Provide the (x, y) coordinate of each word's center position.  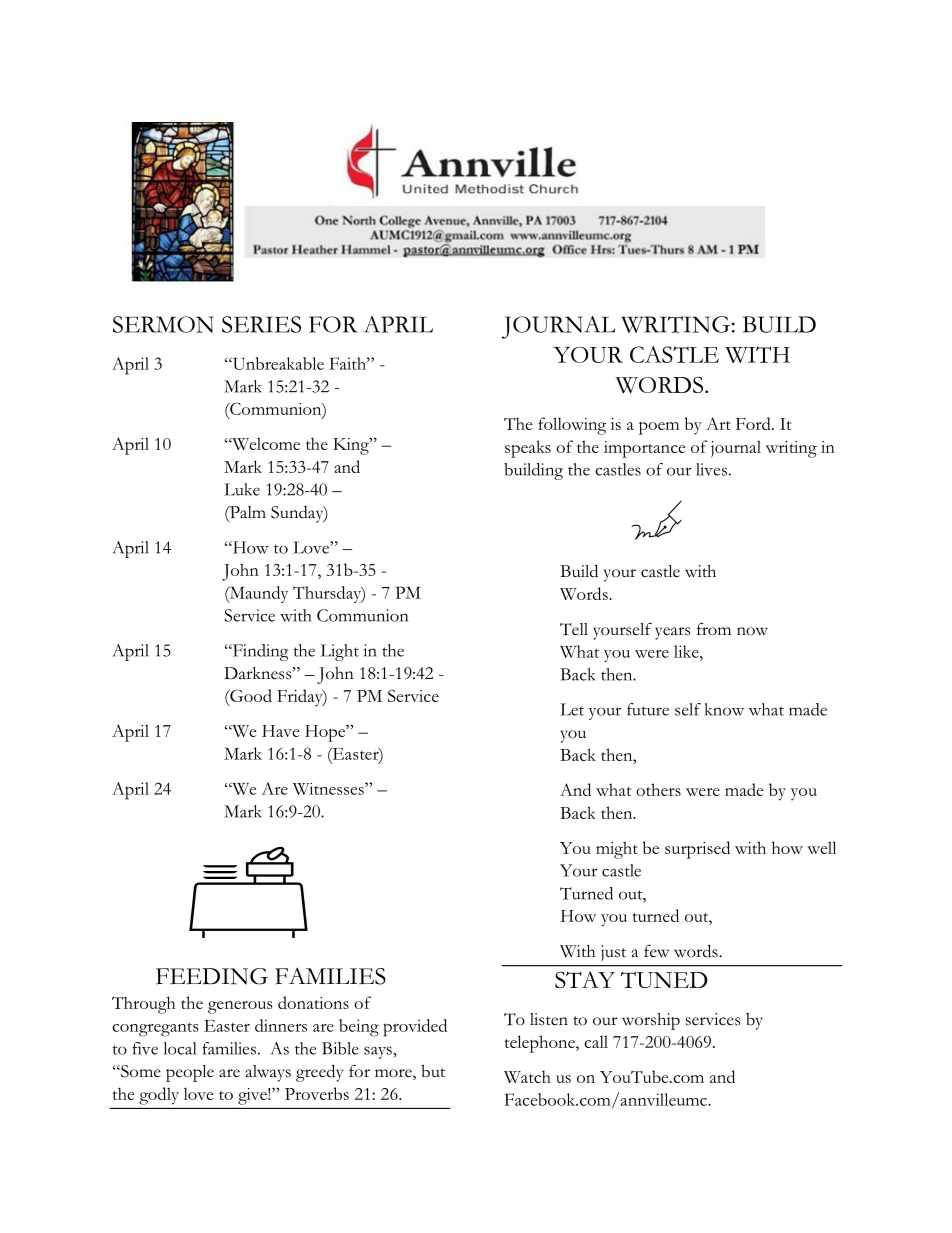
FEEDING (212, 976)
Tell (574, 629)
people (190, 1073)
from (714, 629)
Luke (242, 489)
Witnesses (329, 789)
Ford (754, 423)
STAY (585, 979)
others (658, 789)
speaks (528, 449)
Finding (259, 652)
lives (711, 469)
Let (572, 709)
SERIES (261, 324)
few (656, 951)
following (572, 426)
